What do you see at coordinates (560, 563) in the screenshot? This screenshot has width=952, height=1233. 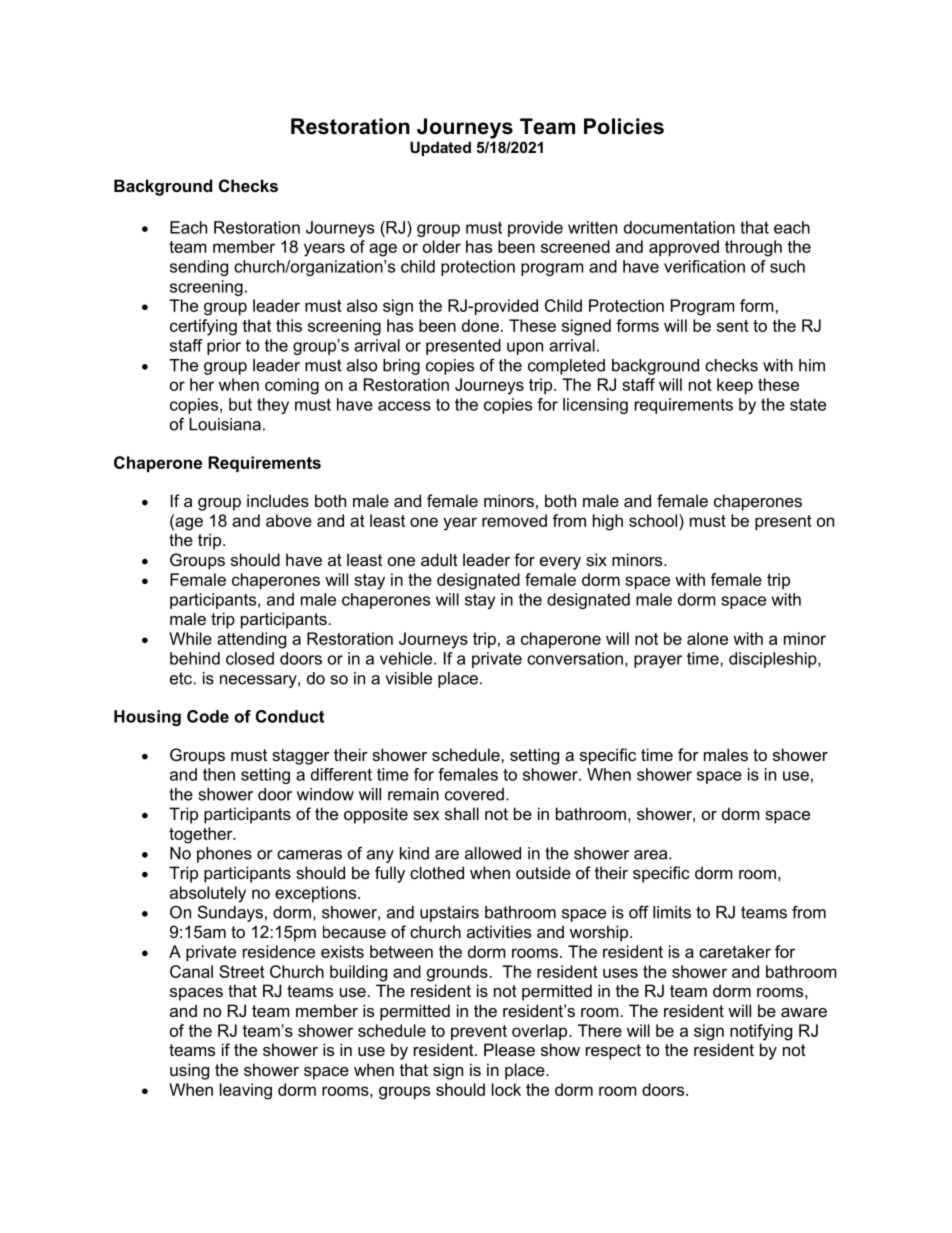 I see `every` at bounding box center [560, 563].
